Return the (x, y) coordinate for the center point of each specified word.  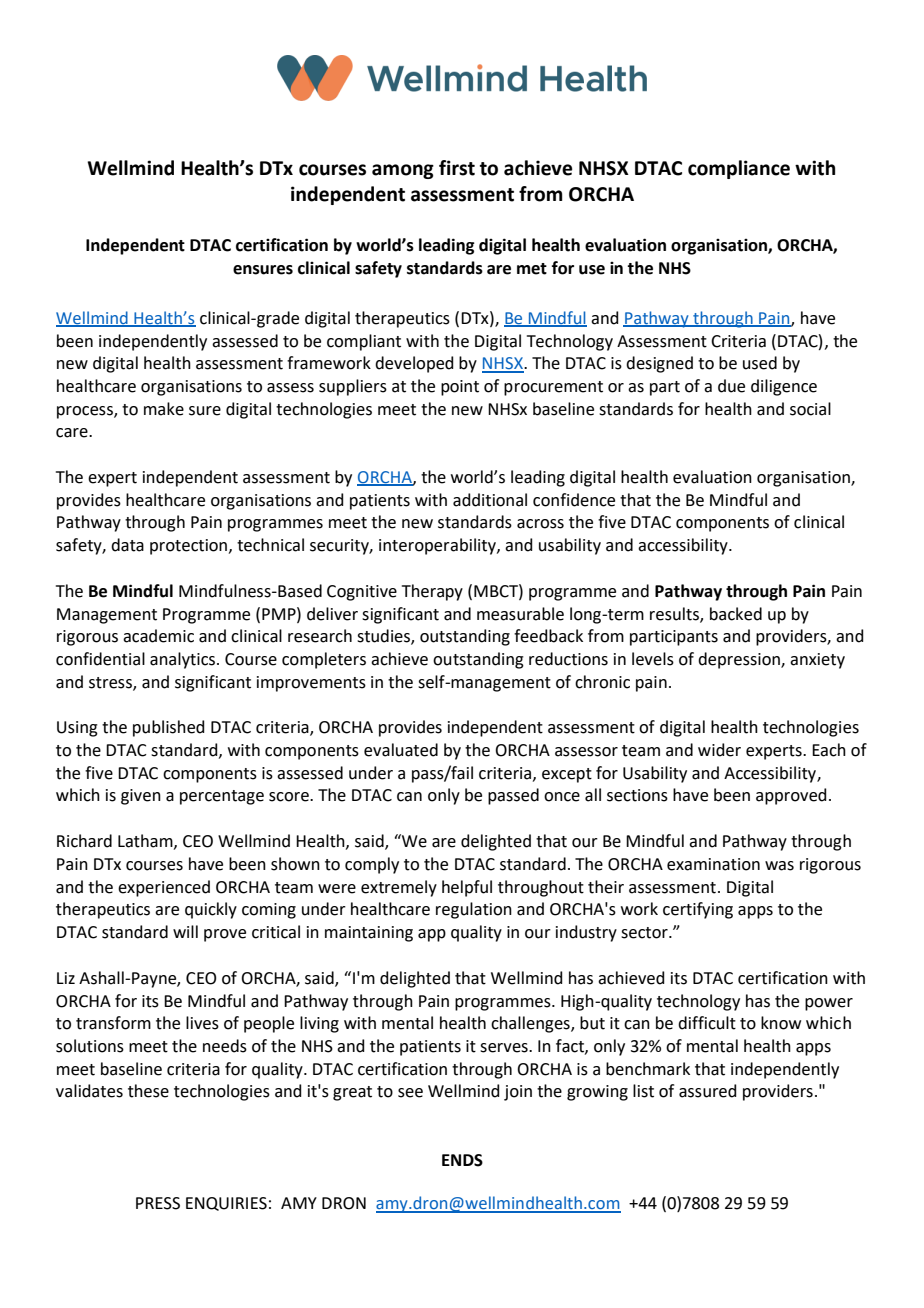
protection (190, 547)
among (403, 171)
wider (719, 750)
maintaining (369, 934)
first (457, 168)
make (164, 409)
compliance (739, 169)
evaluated (401, 750)
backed (736, 614)
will (185, 931)
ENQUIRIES (226, 1204)
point (460, 388)
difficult (707, 1023)
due (731, 386)
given (141, 797)
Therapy (432, 592)
